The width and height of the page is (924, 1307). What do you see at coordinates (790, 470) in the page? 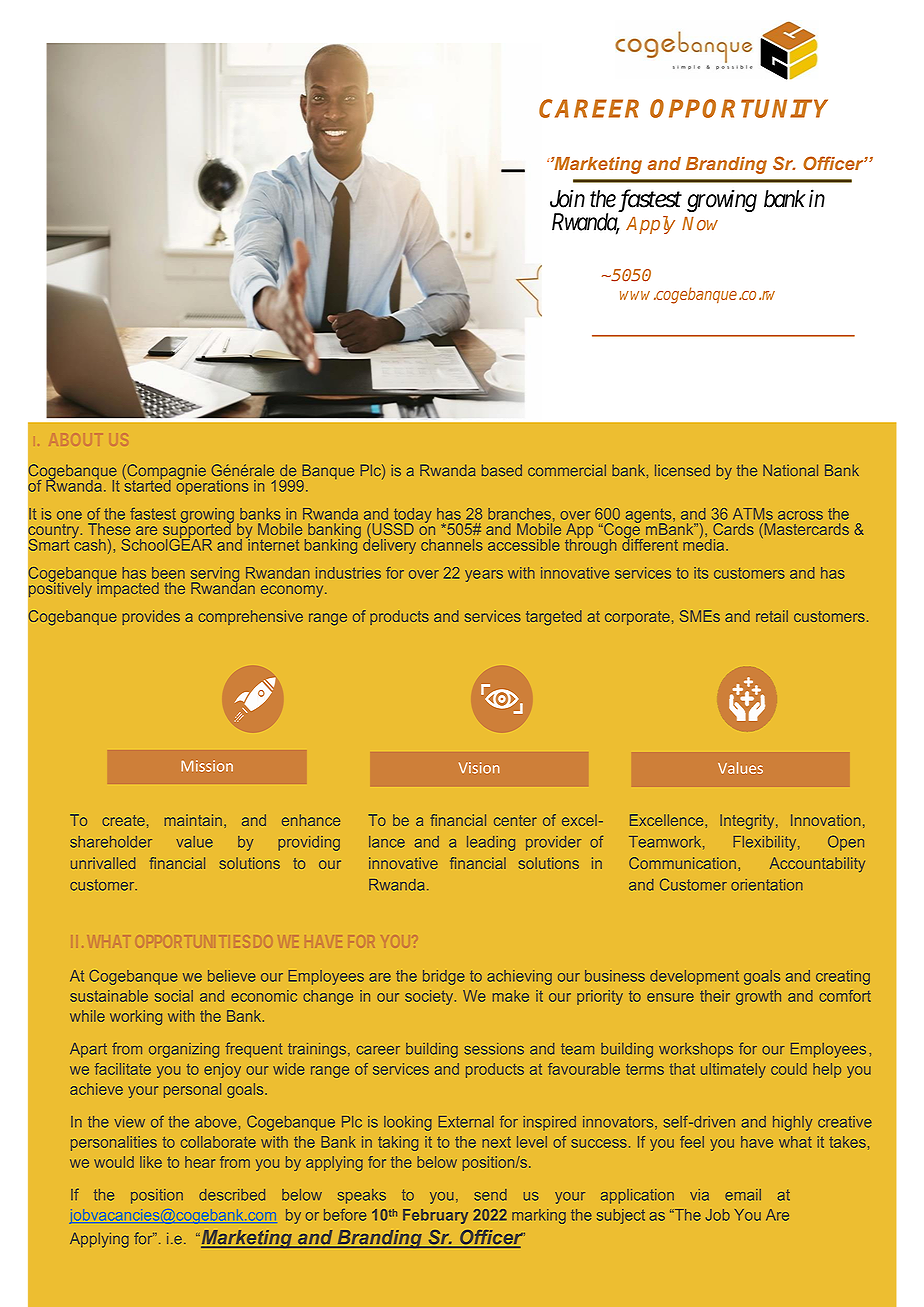
I see `National` at bounding box center [790, 470].
